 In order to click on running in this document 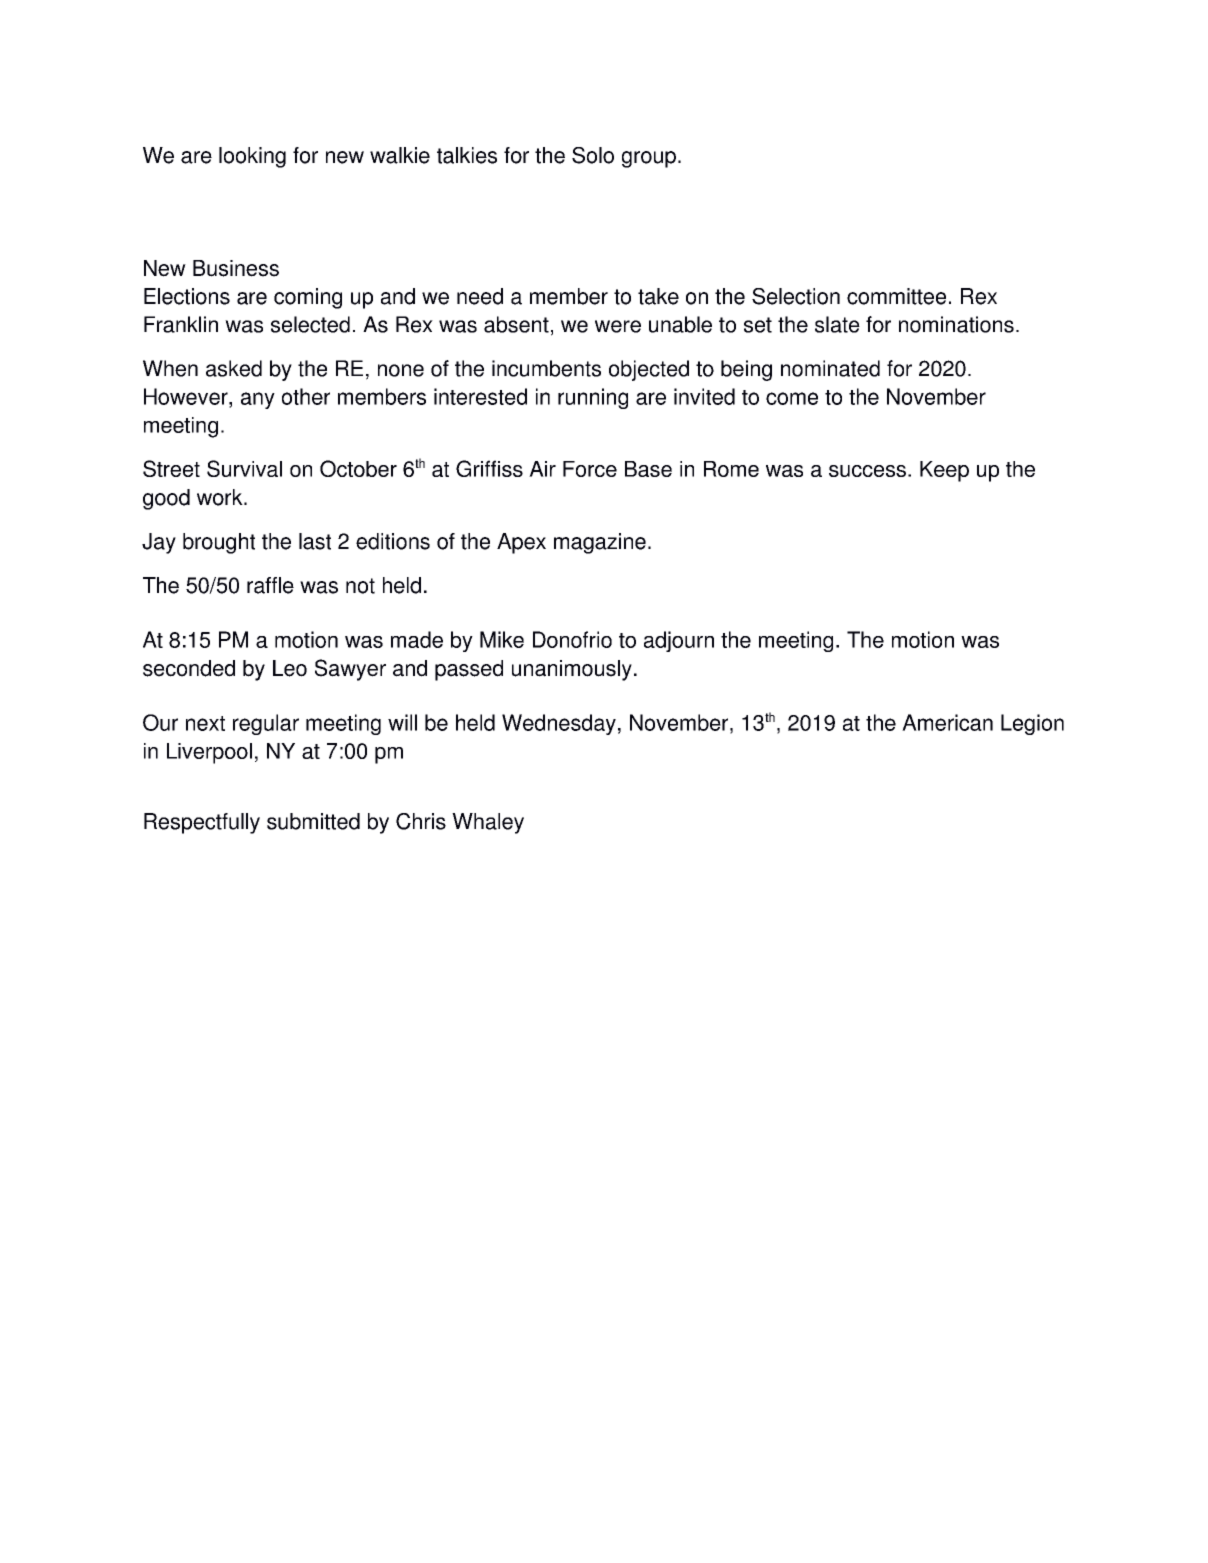, I will do `click(593, 398)`.
